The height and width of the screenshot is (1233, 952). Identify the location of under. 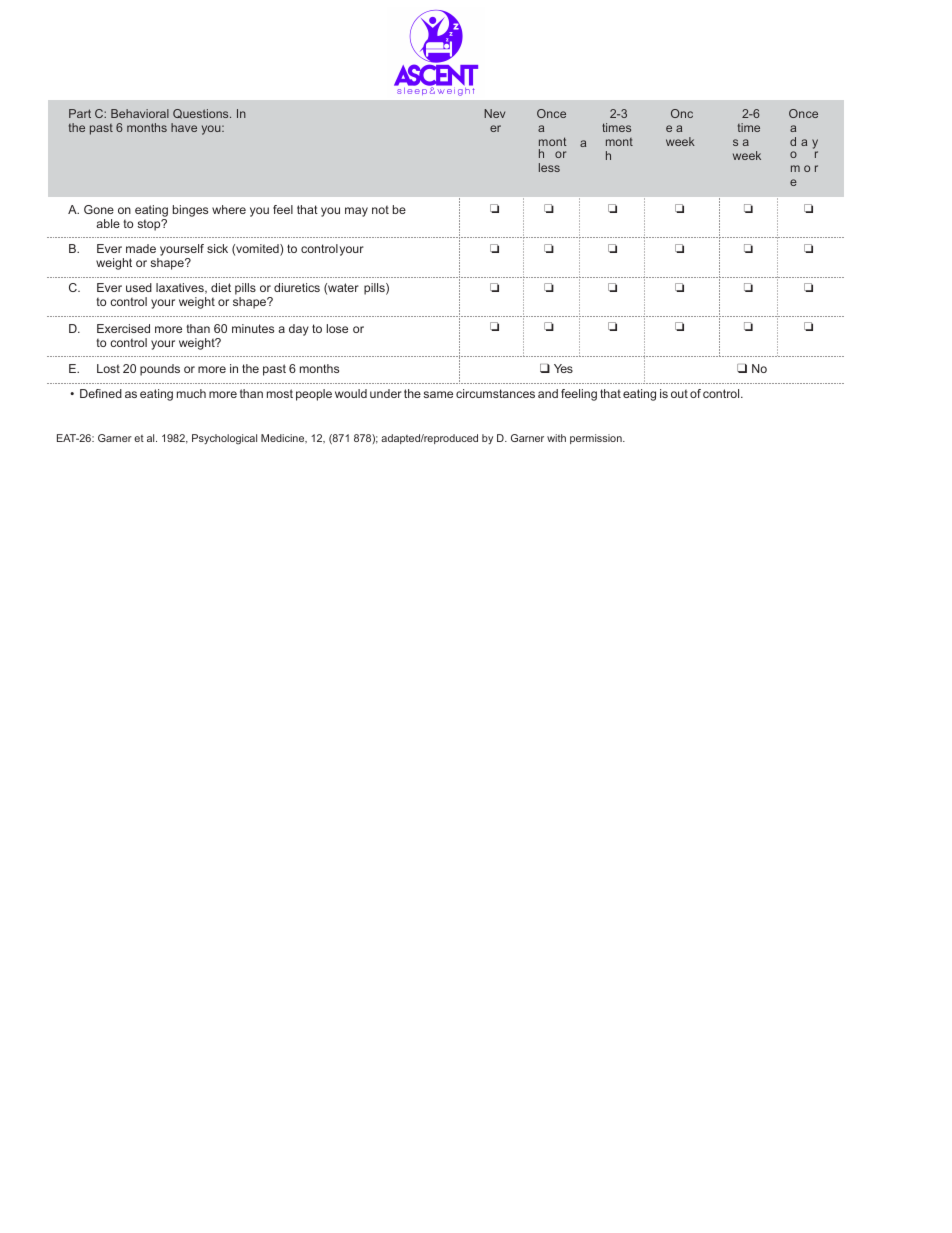
(386, 393).
